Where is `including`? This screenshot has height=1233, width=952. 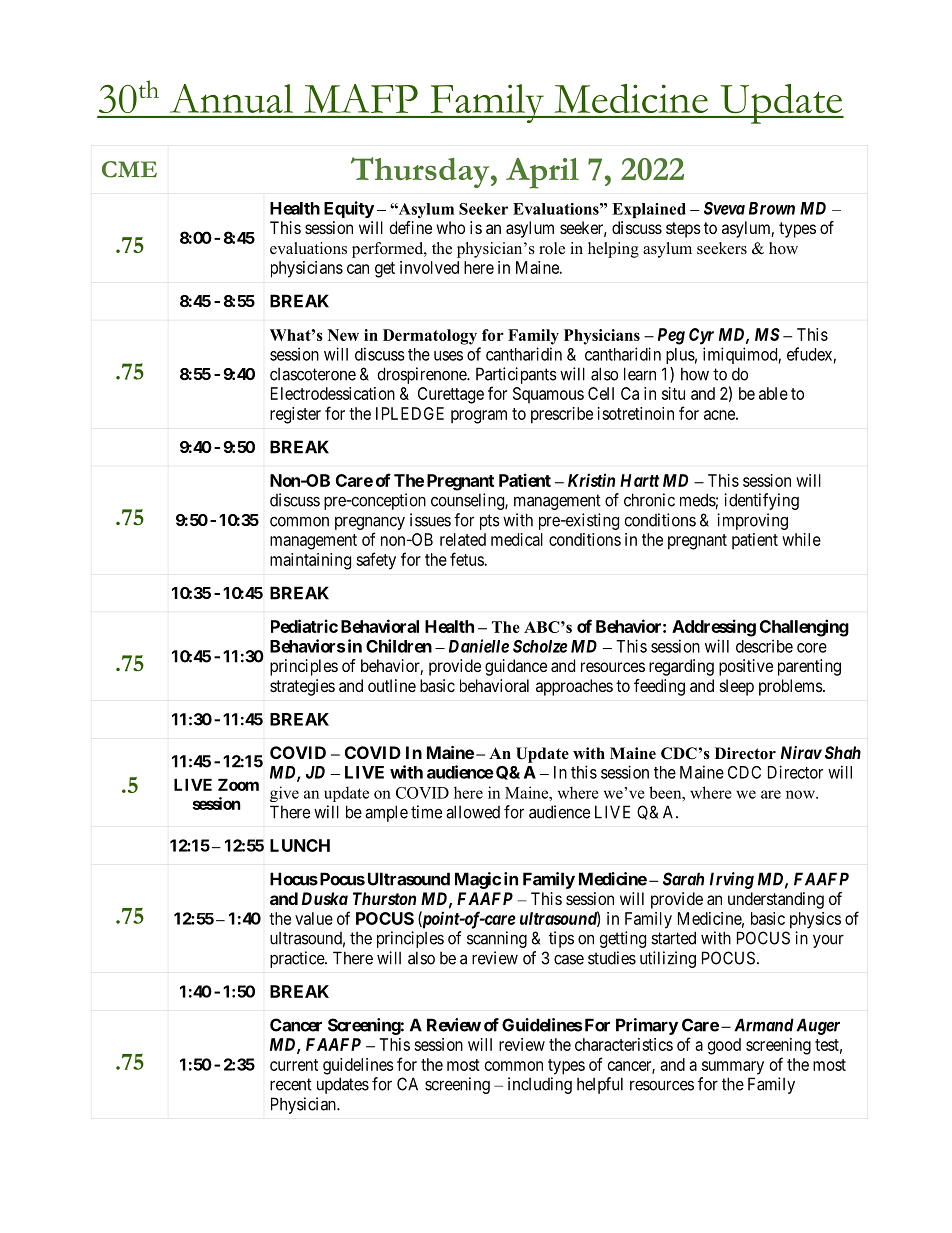
including is located at coordinates (540, 1085).
